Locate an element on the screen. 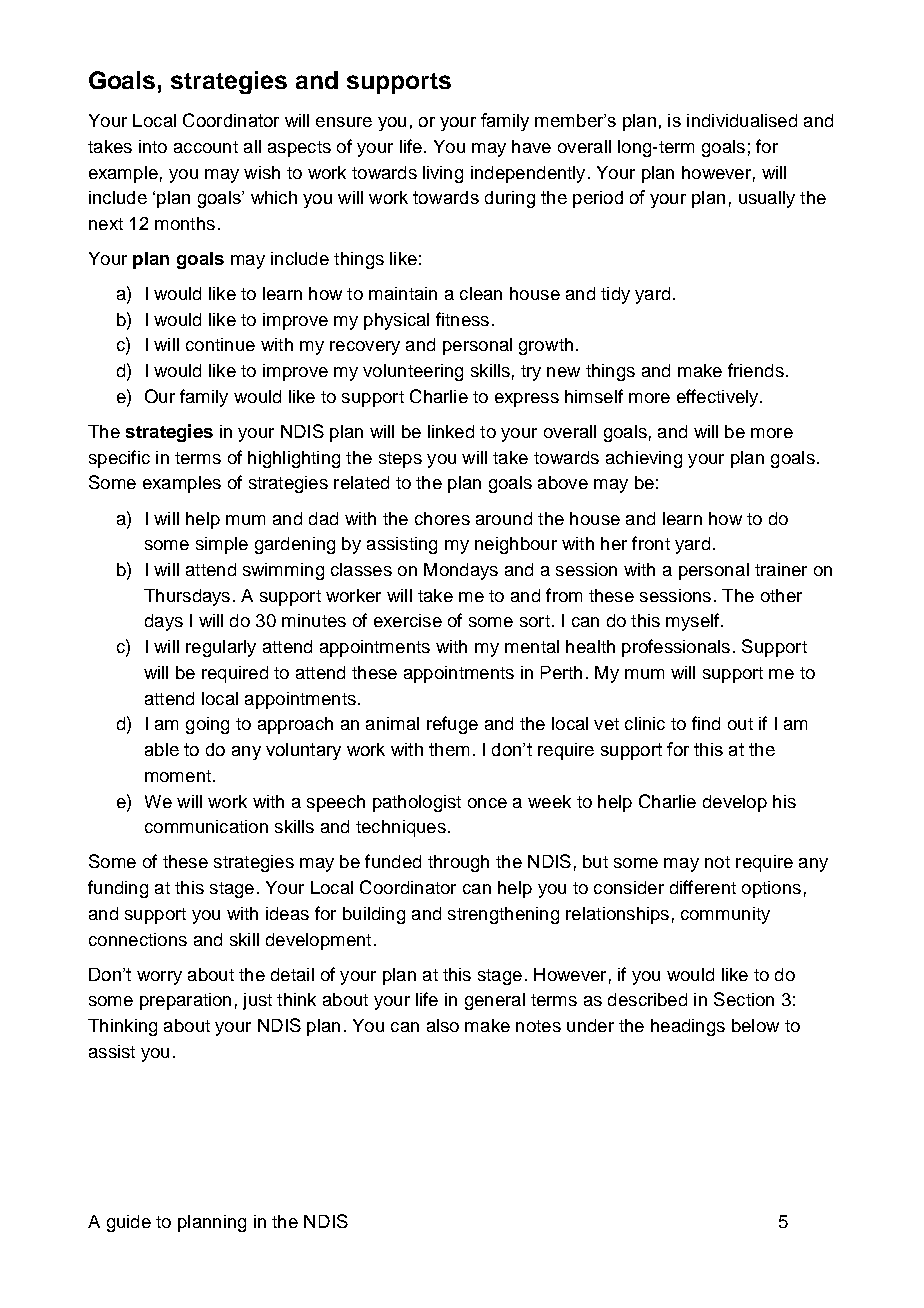  account is located at coordinates (206, 147).
